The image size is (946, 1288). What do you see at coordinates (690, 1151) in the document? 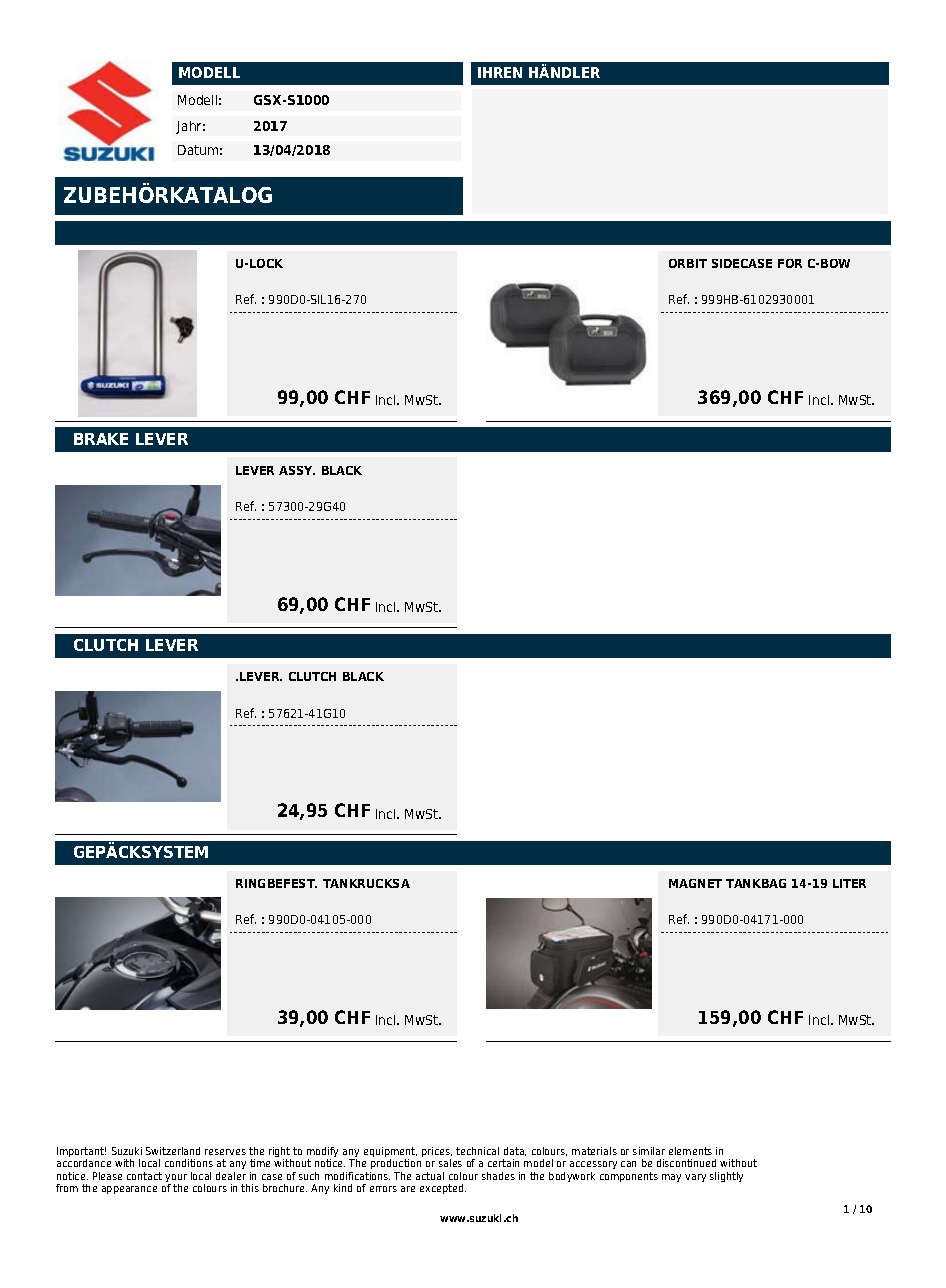
I see `elements` at bounding box center [690, 1151].
